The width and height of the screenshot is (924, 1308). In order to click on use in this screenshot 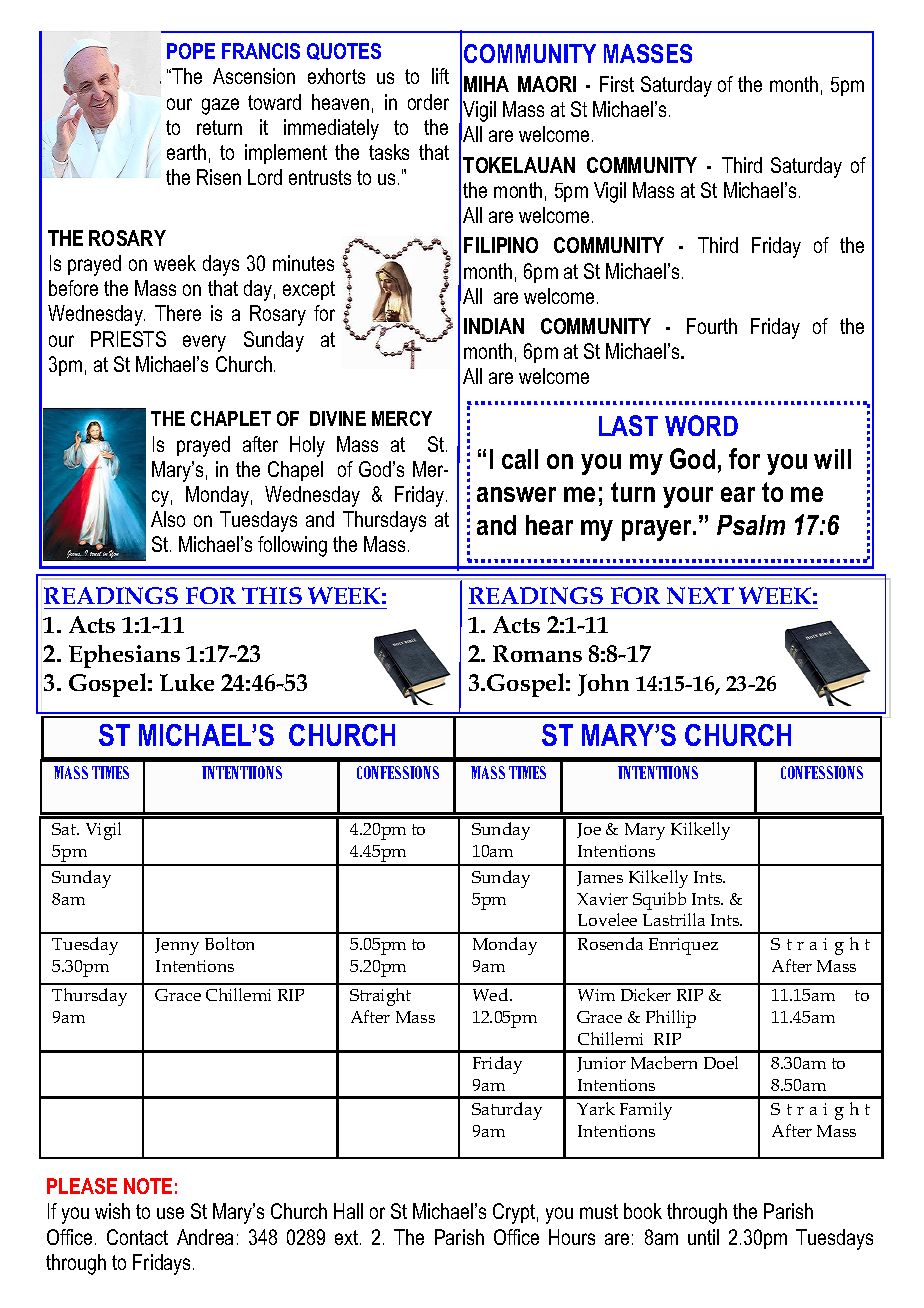, I will do `click(170, 1213)`.
